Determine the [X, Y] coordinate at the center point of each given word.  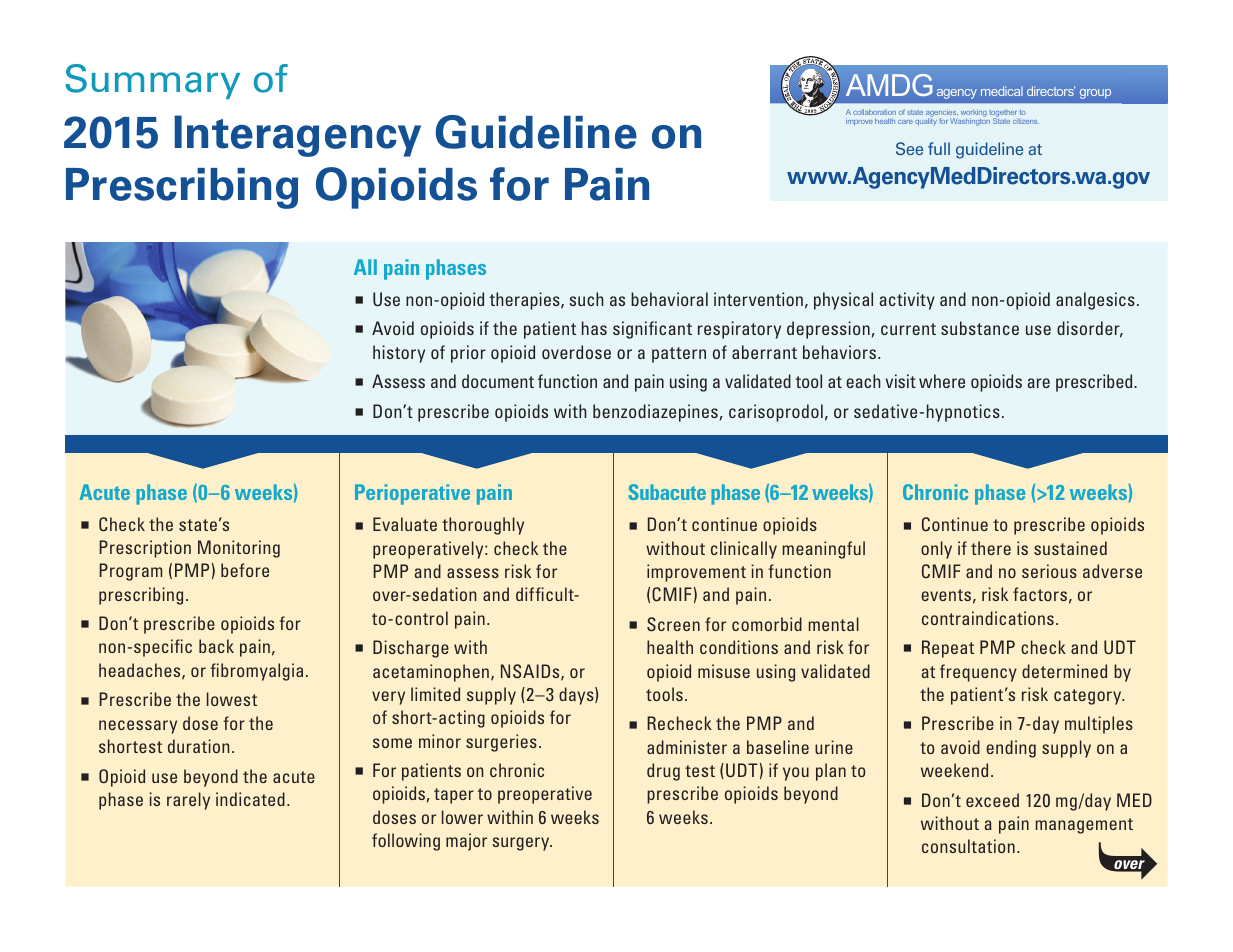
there [991, 548]
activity [907, 301]
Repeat [948, 649]
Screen [673, 624]
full [939, 148]
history [399, 354]
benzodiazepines [655, 413]
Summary [153, 81]
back [216, 646]
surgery [522, 844]
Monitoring [239, 549]
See [909, 148]
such [586, 299]
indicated [250, 799]
